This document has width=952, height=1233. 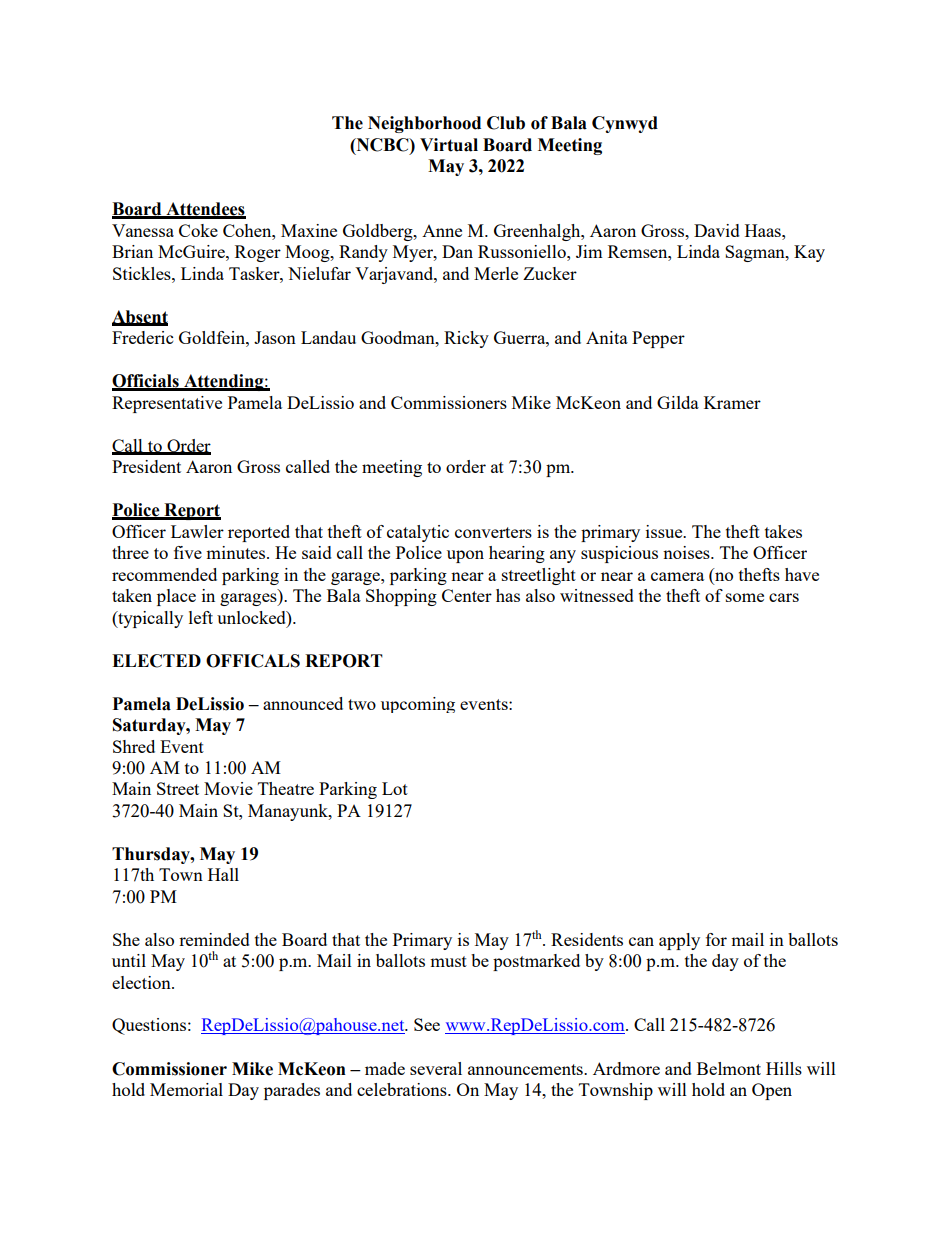 What do you see at coordinates (745, 597) in the document?
I see `some` at bounding box center [745, 597].
